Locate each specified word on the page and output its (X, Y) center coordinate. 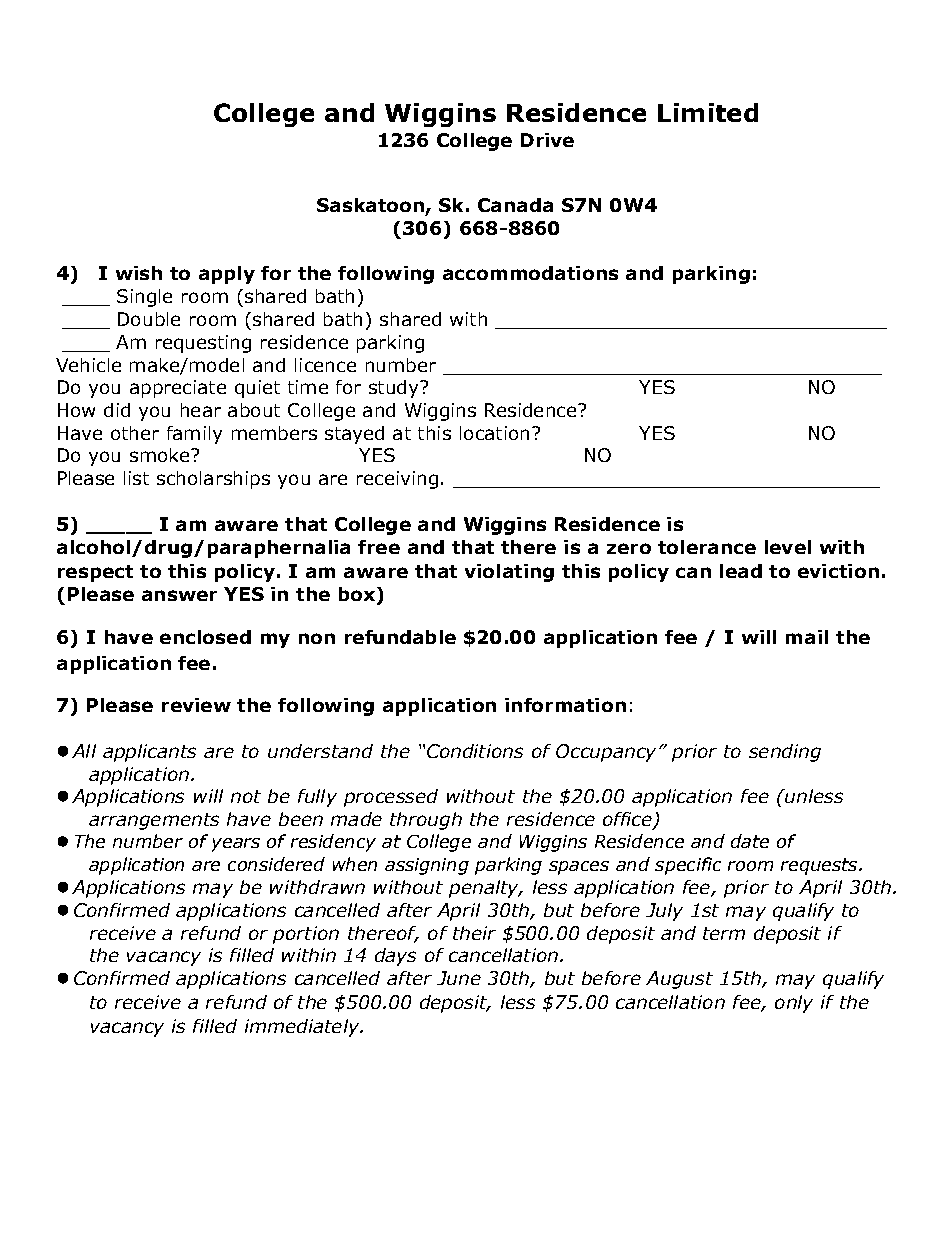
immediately (303, 1028)
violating (509, 573)
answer (179, 595)
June (459, 978)
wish (139, 273)
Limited (708, 112)
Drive (547, 140)
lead (741, 571)
